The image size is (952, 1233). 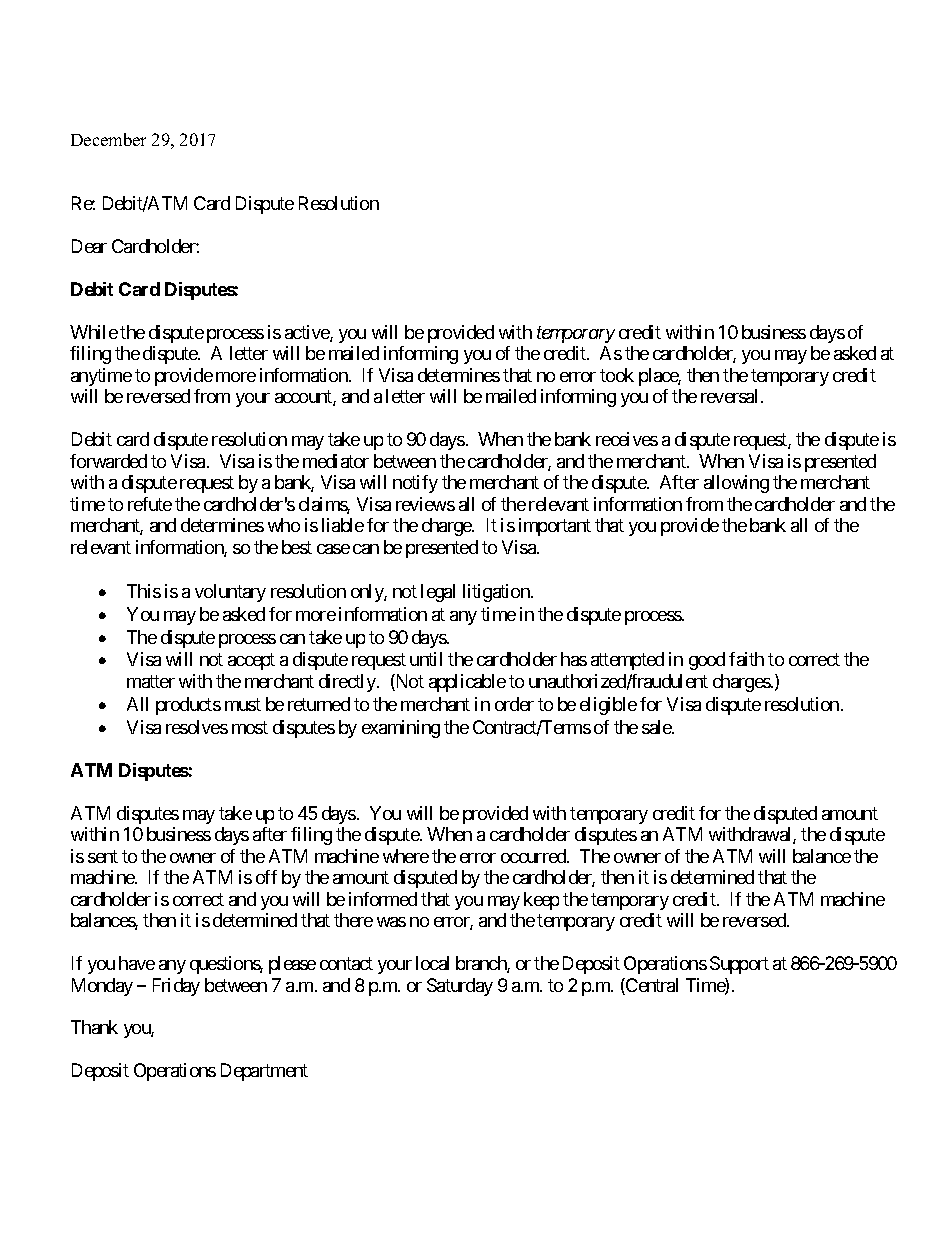 I want to click on Dear, so click(x=89, y=246).
